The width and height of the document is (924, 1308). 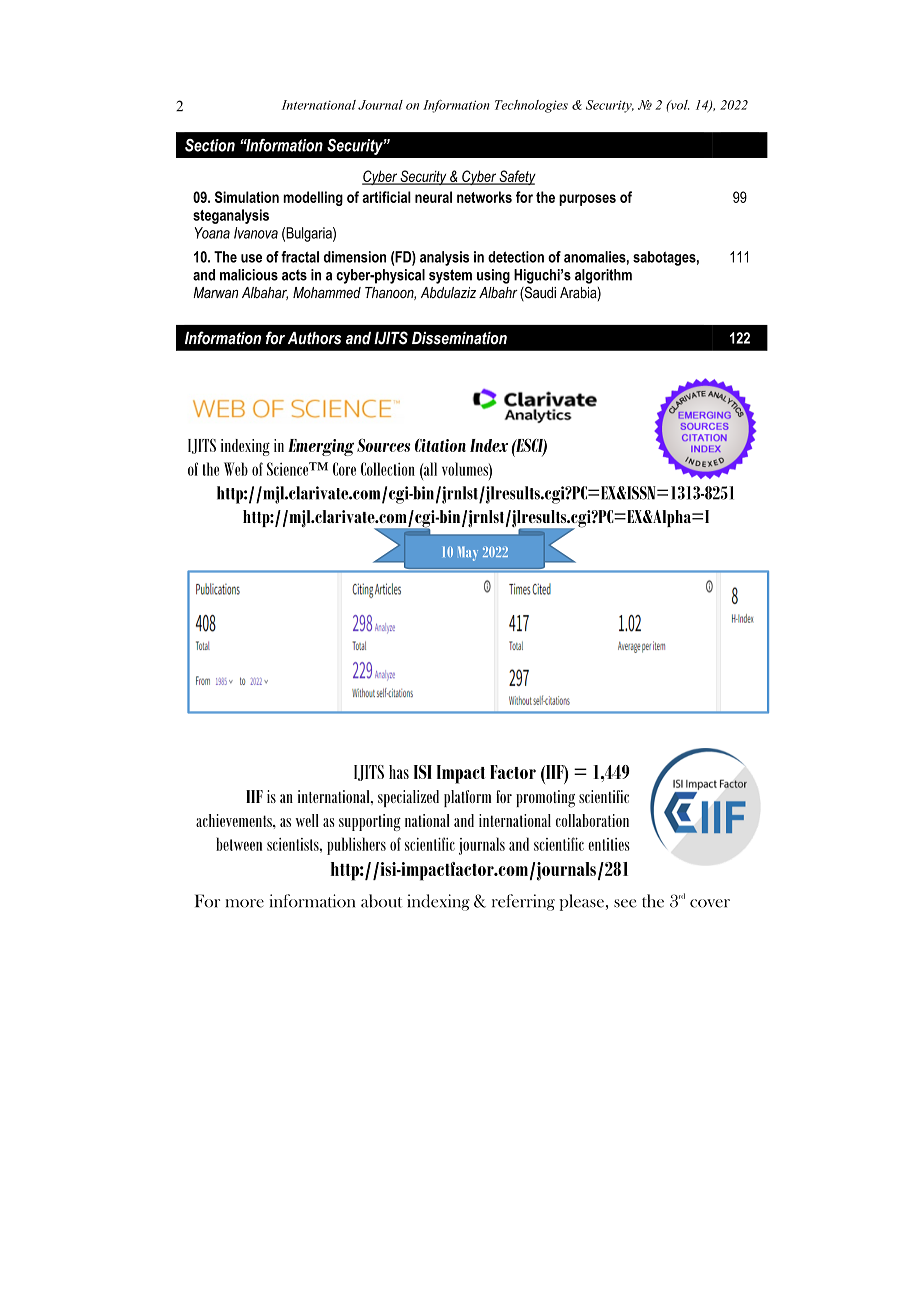 What do you see at coordinates (440, 445) in the document?
I see `Citation` at bounding box center [440, 445].
